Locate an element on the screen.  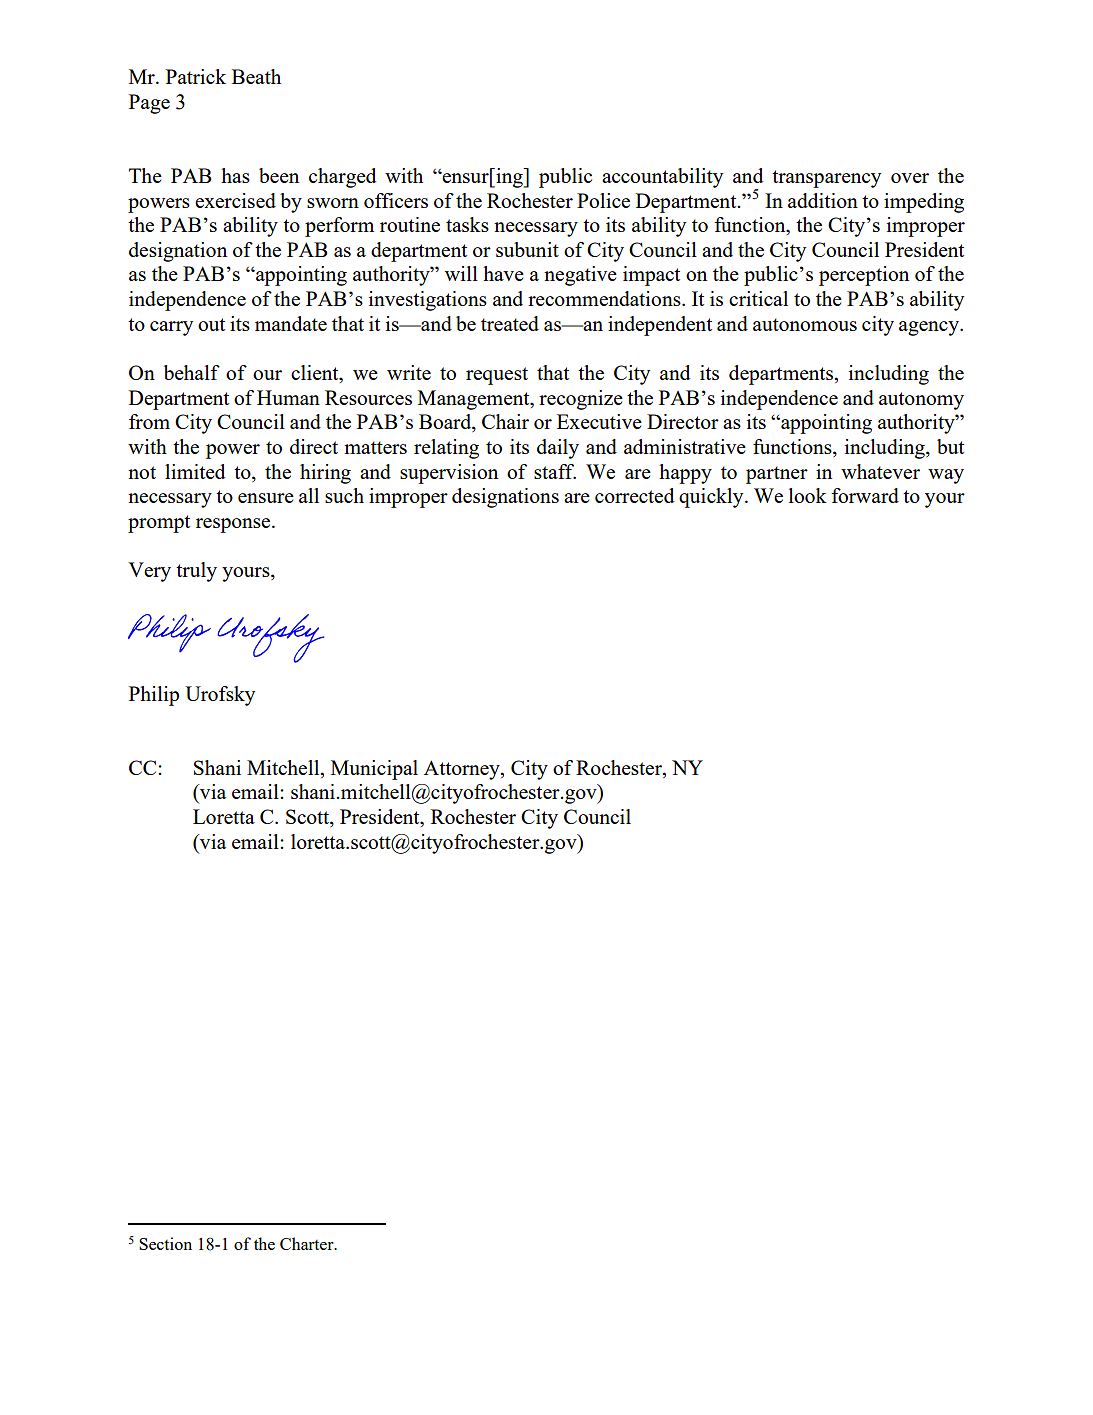
behalf is located at coordinates (192, 372).
